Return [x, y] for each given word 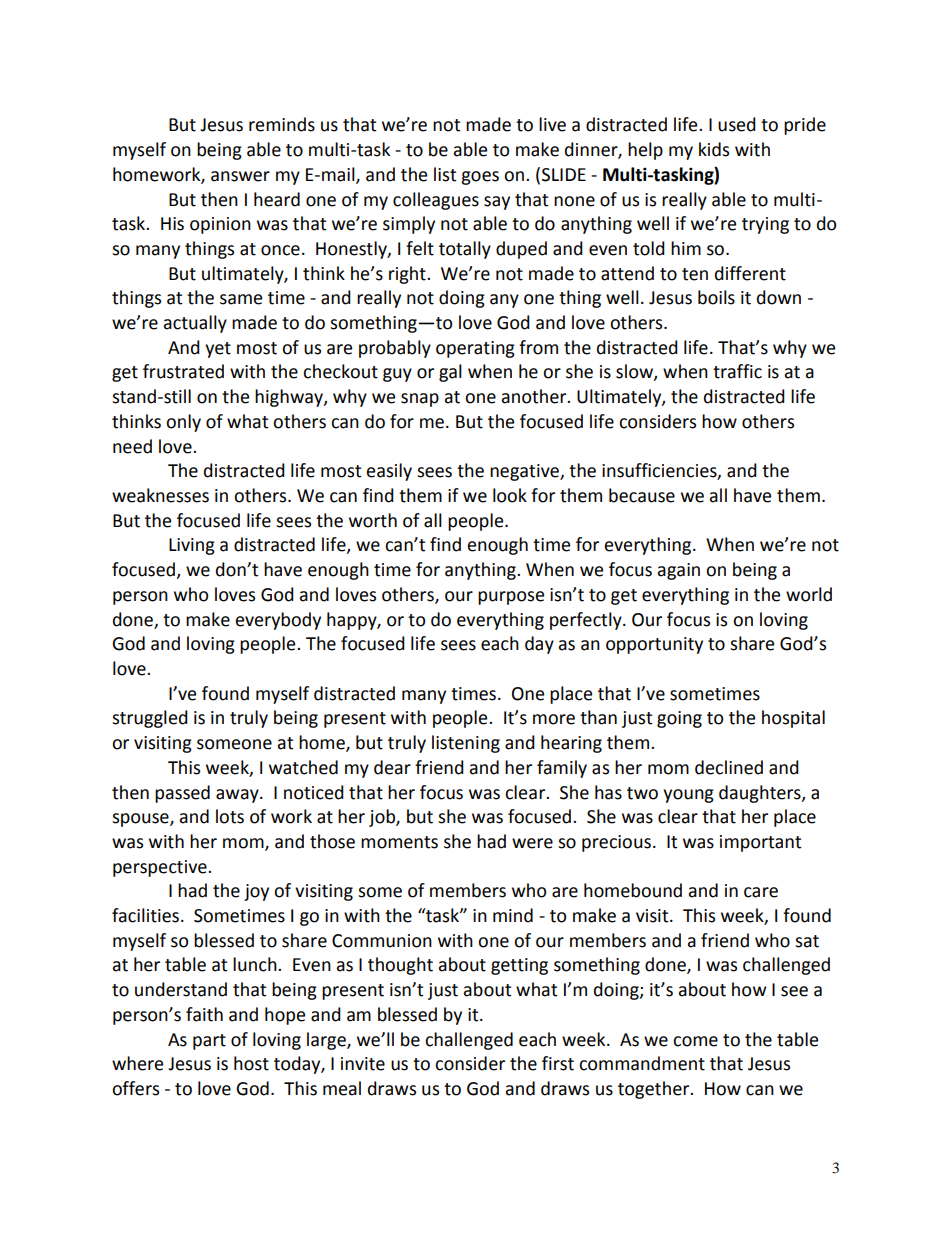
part [209, 1042]
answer [240, 176]
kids [714, 149]
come [695, 1041]
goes [480, 178]
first [558, 1063]
